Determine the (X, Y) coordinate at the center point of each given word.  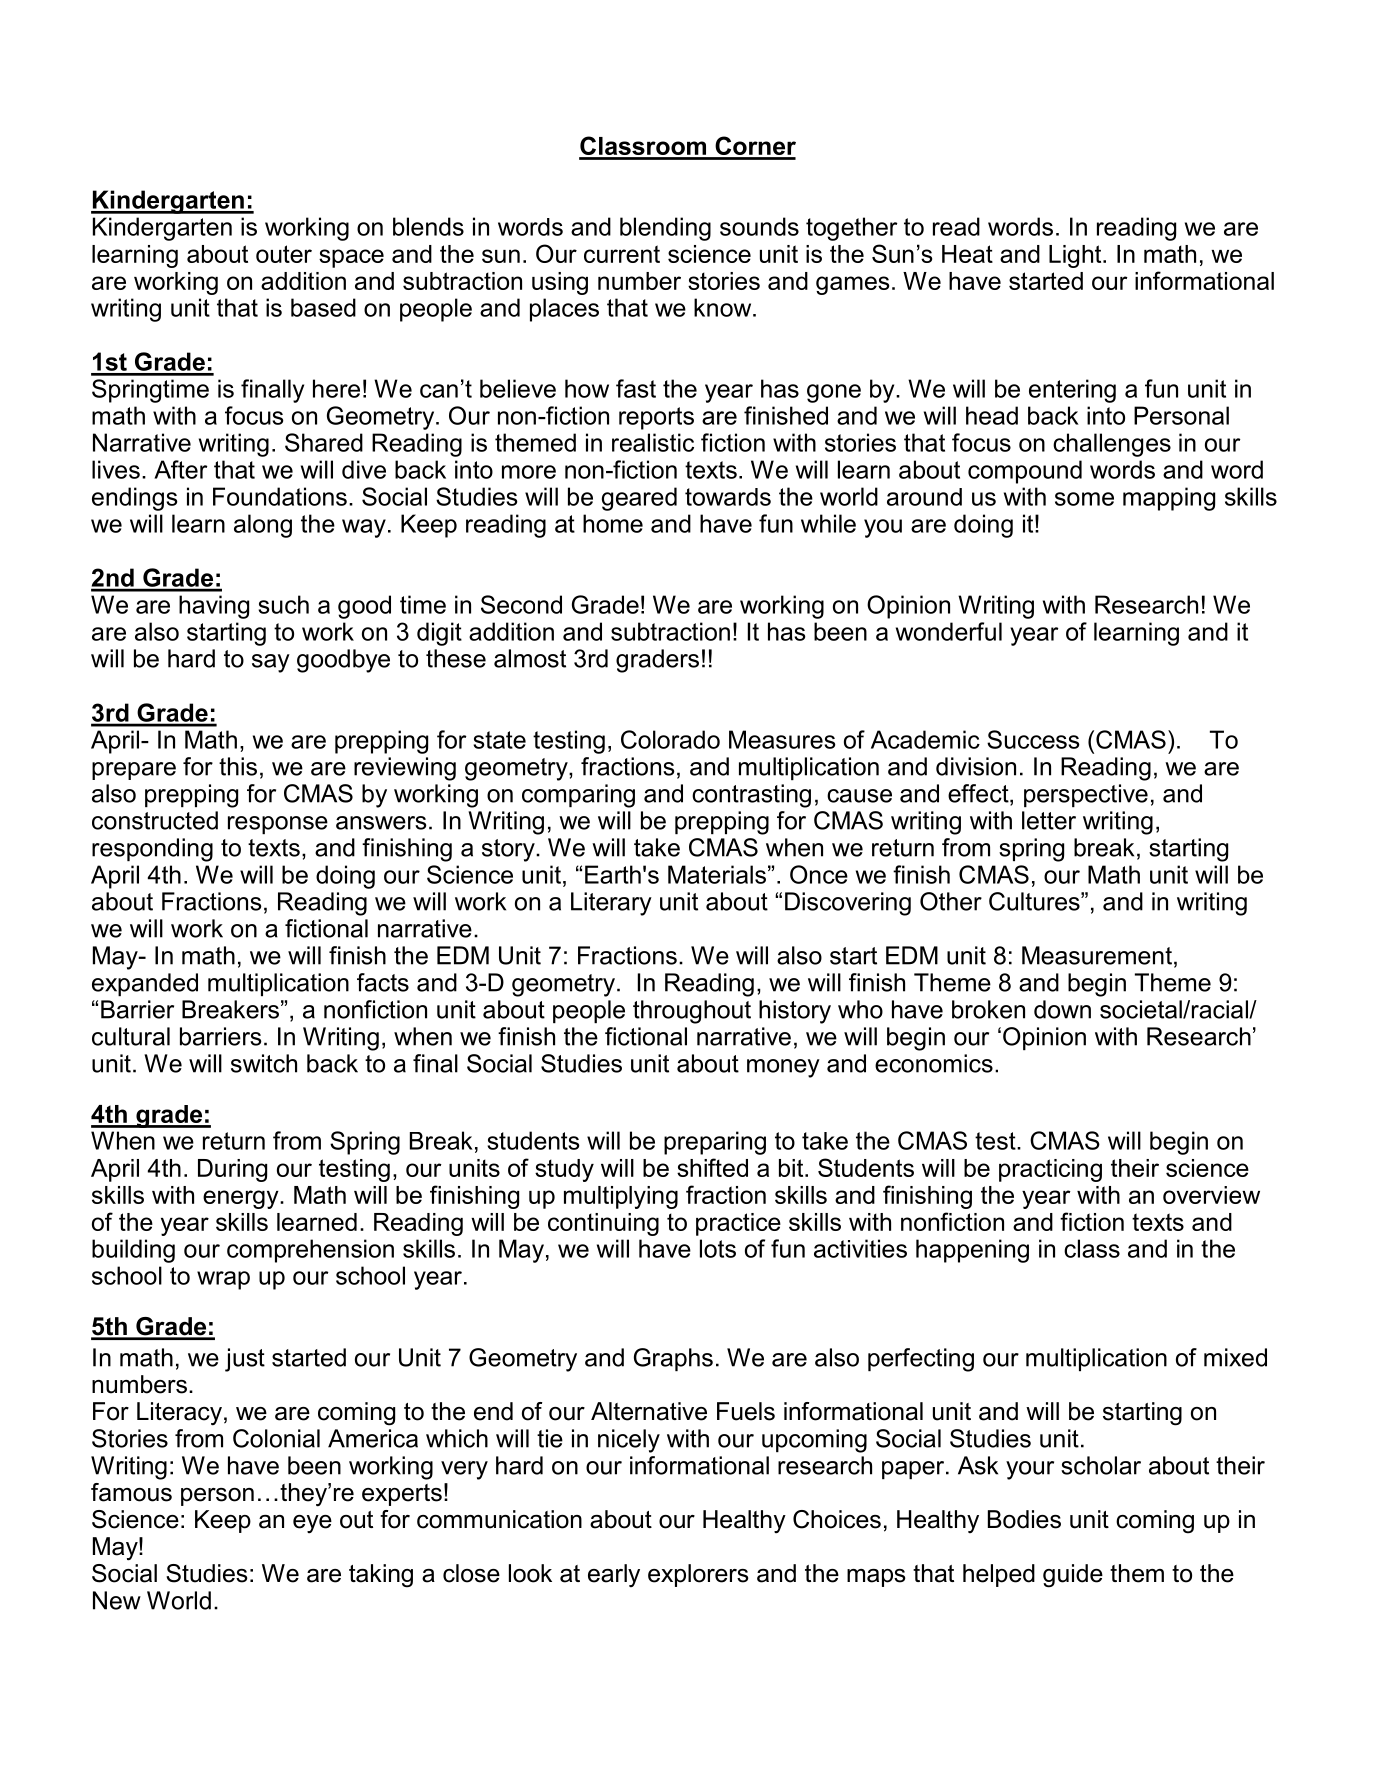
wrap (223, 1280)
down (1062, 1009)
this (238, 766)
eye (312, 1524)
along (263, 526)
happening (972, 1251)
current (622, 254)
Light (1076, 256)
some (1084, 499)
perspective (1086, 795)
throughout (692, 1012)
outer (284, 254)
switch (264, 1063)
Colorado (670, 739)
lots (718, 1248)
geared (639, 499)
